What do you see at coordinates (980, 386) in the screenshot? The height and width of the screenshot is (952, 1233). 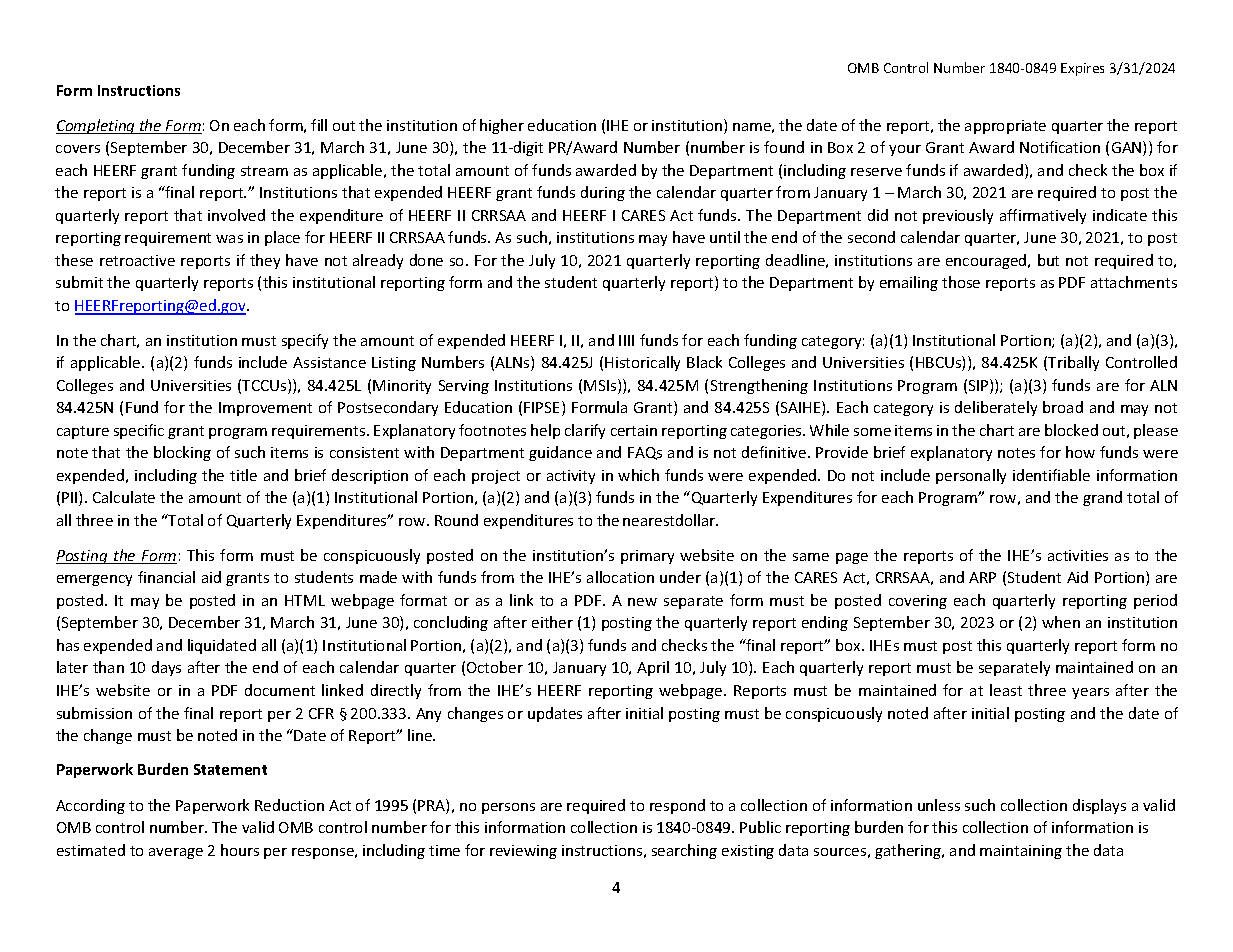 I see `SIP` at bounding box center [980, 386].
